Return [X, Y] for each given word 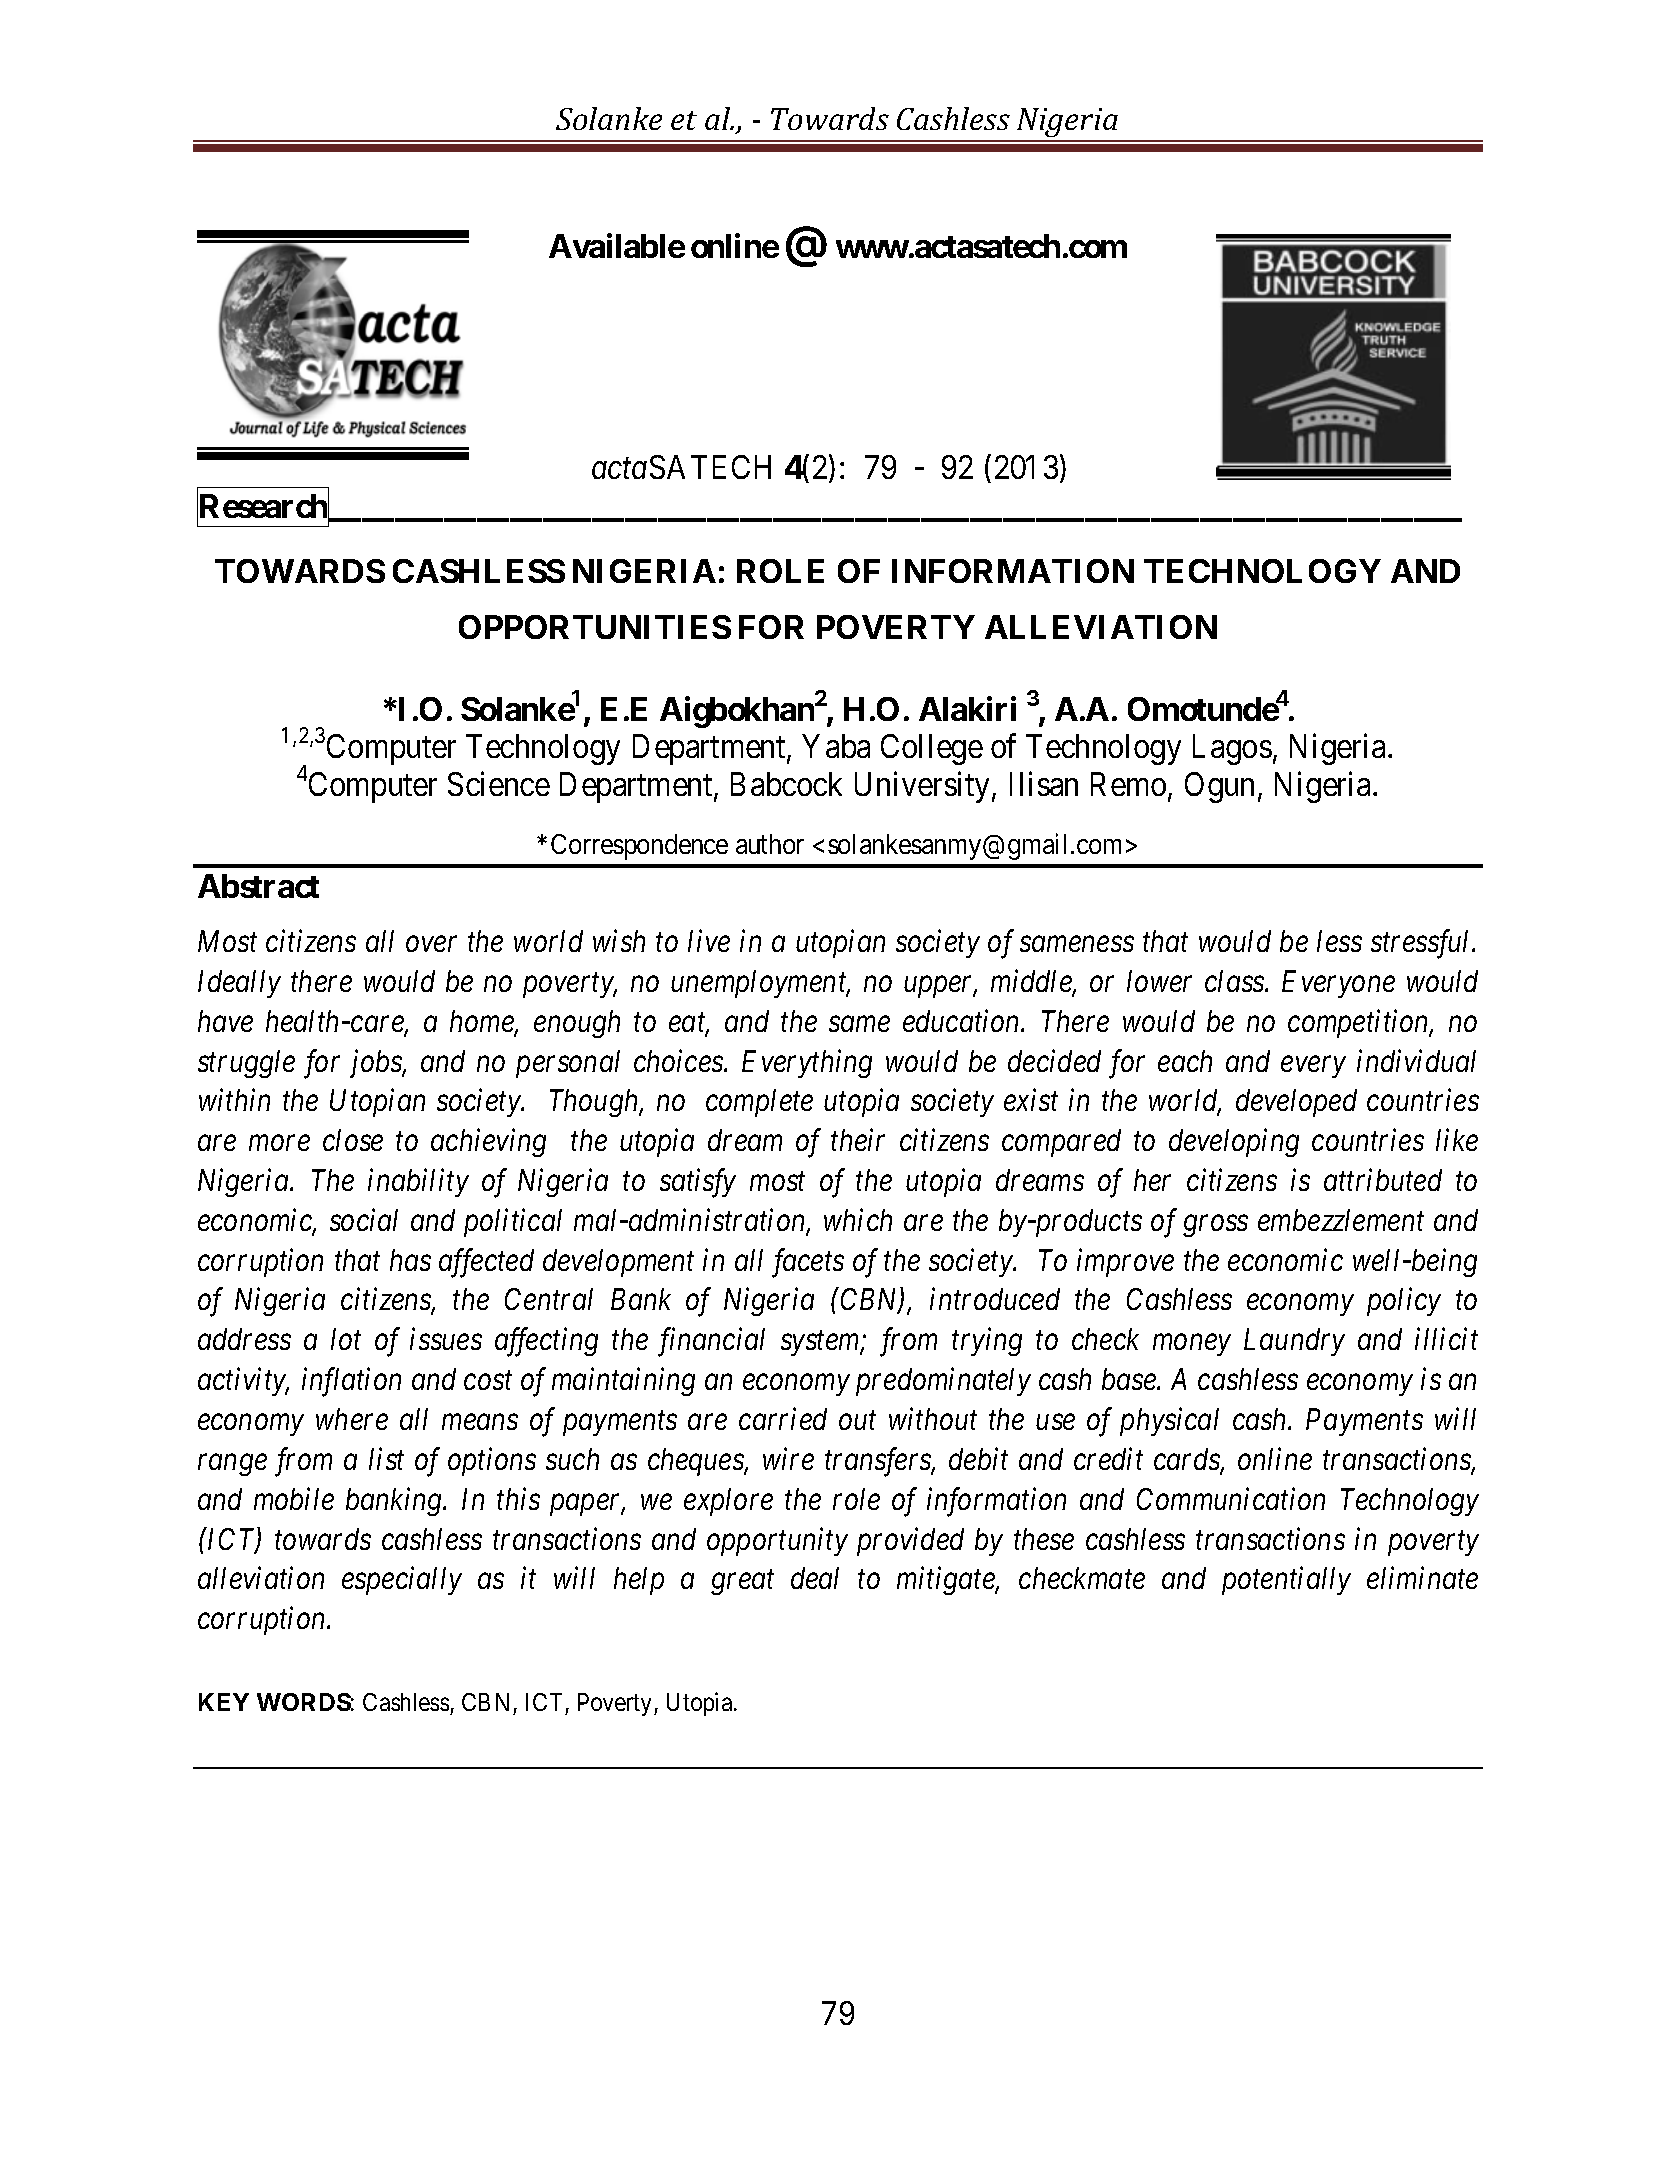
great [742, 1583]
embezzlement [1341, 1220]
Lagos [1232, 750]
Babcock [786, 784]
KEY [224, 1702]
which [858, 1219]
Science [499, 784]
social [364, 1219]
